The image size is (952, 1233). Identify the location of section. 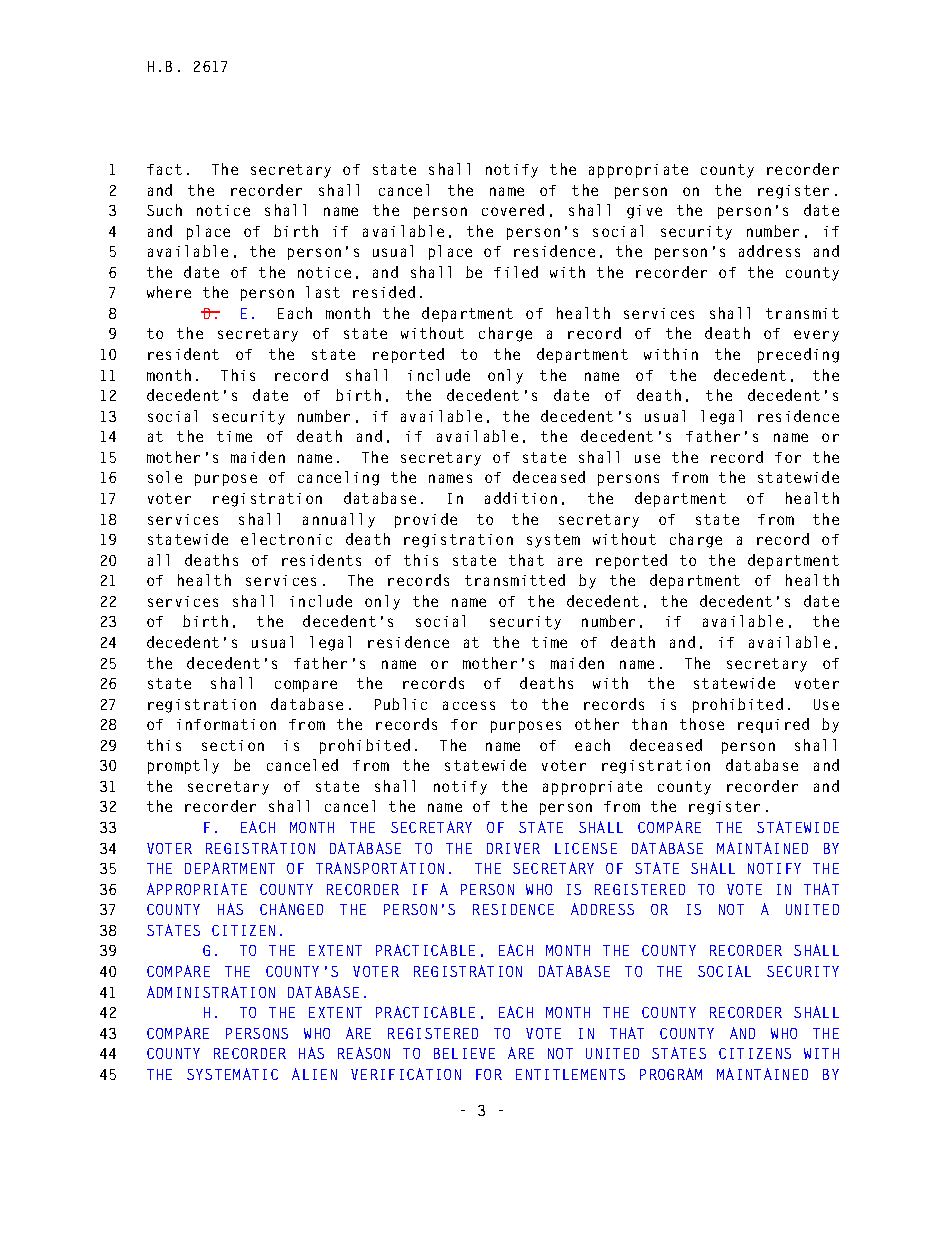
(233, 745).
